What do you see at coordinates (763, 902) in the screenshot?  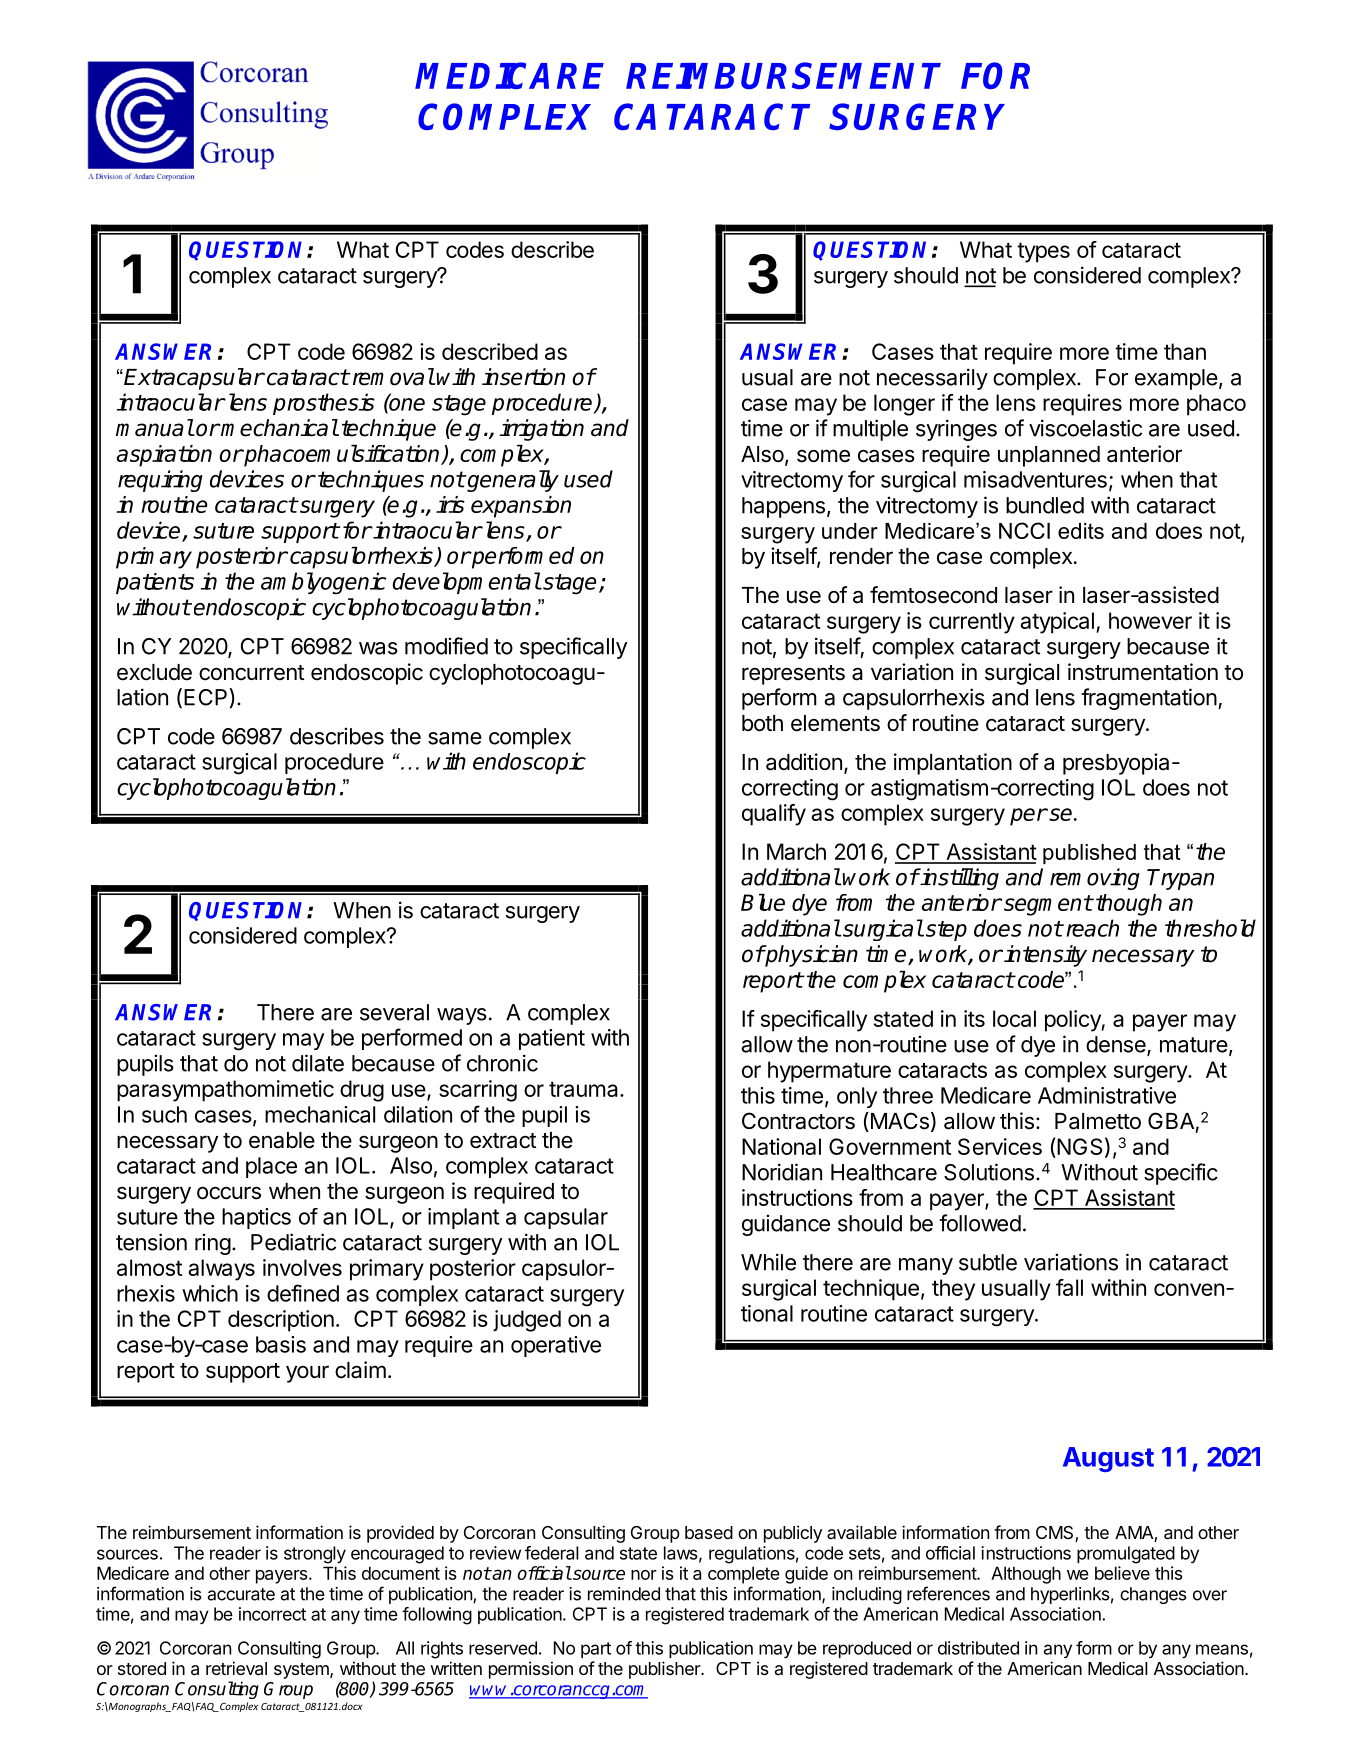 I see `Blue` at bounding box center [763, 902].
